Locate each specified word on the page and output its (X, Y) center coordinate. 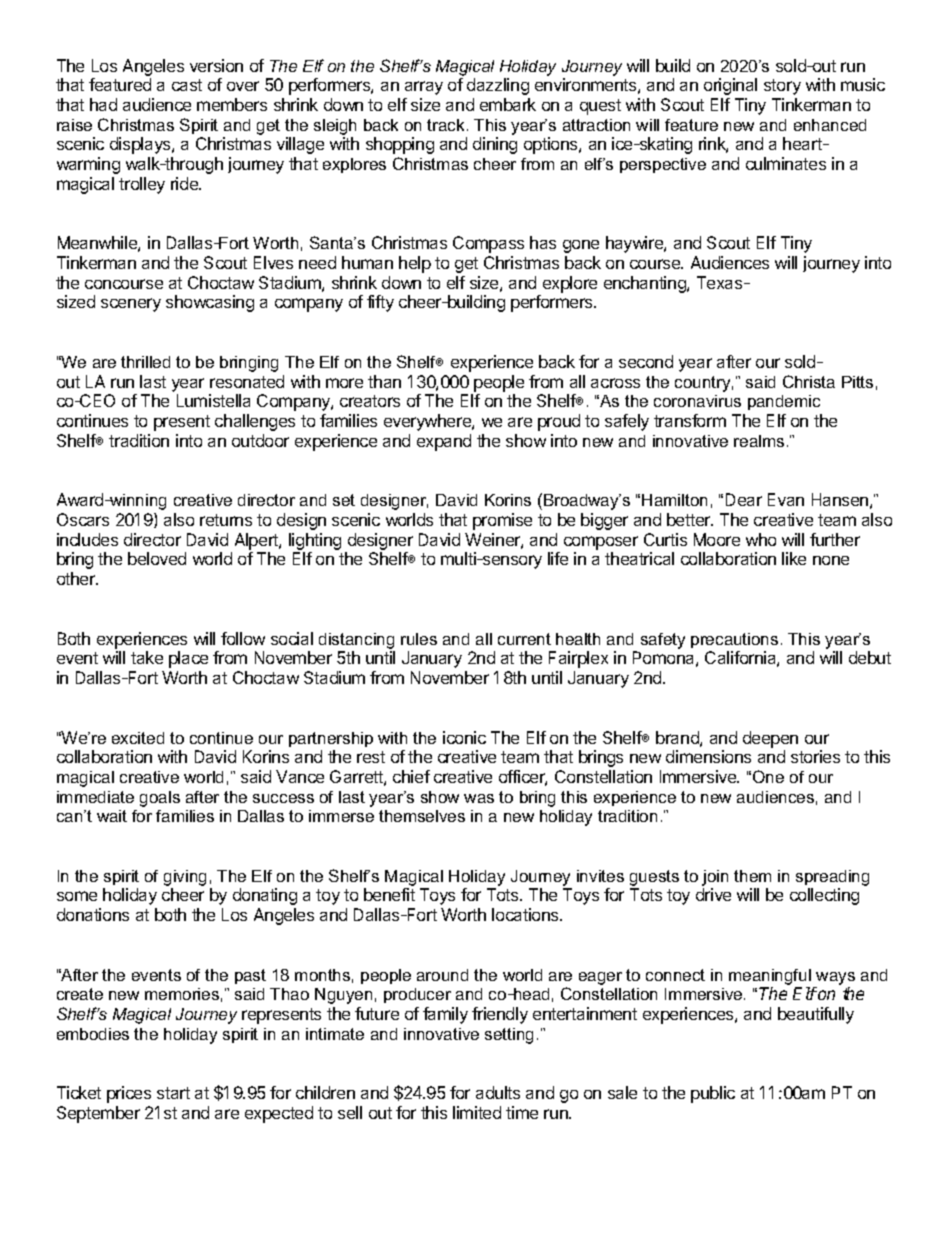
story (782, 87)
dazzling (498, 86)
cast (187, 85)
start (173, 1093)
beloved (157, 558)
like (794, 558)
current (524, 639)
